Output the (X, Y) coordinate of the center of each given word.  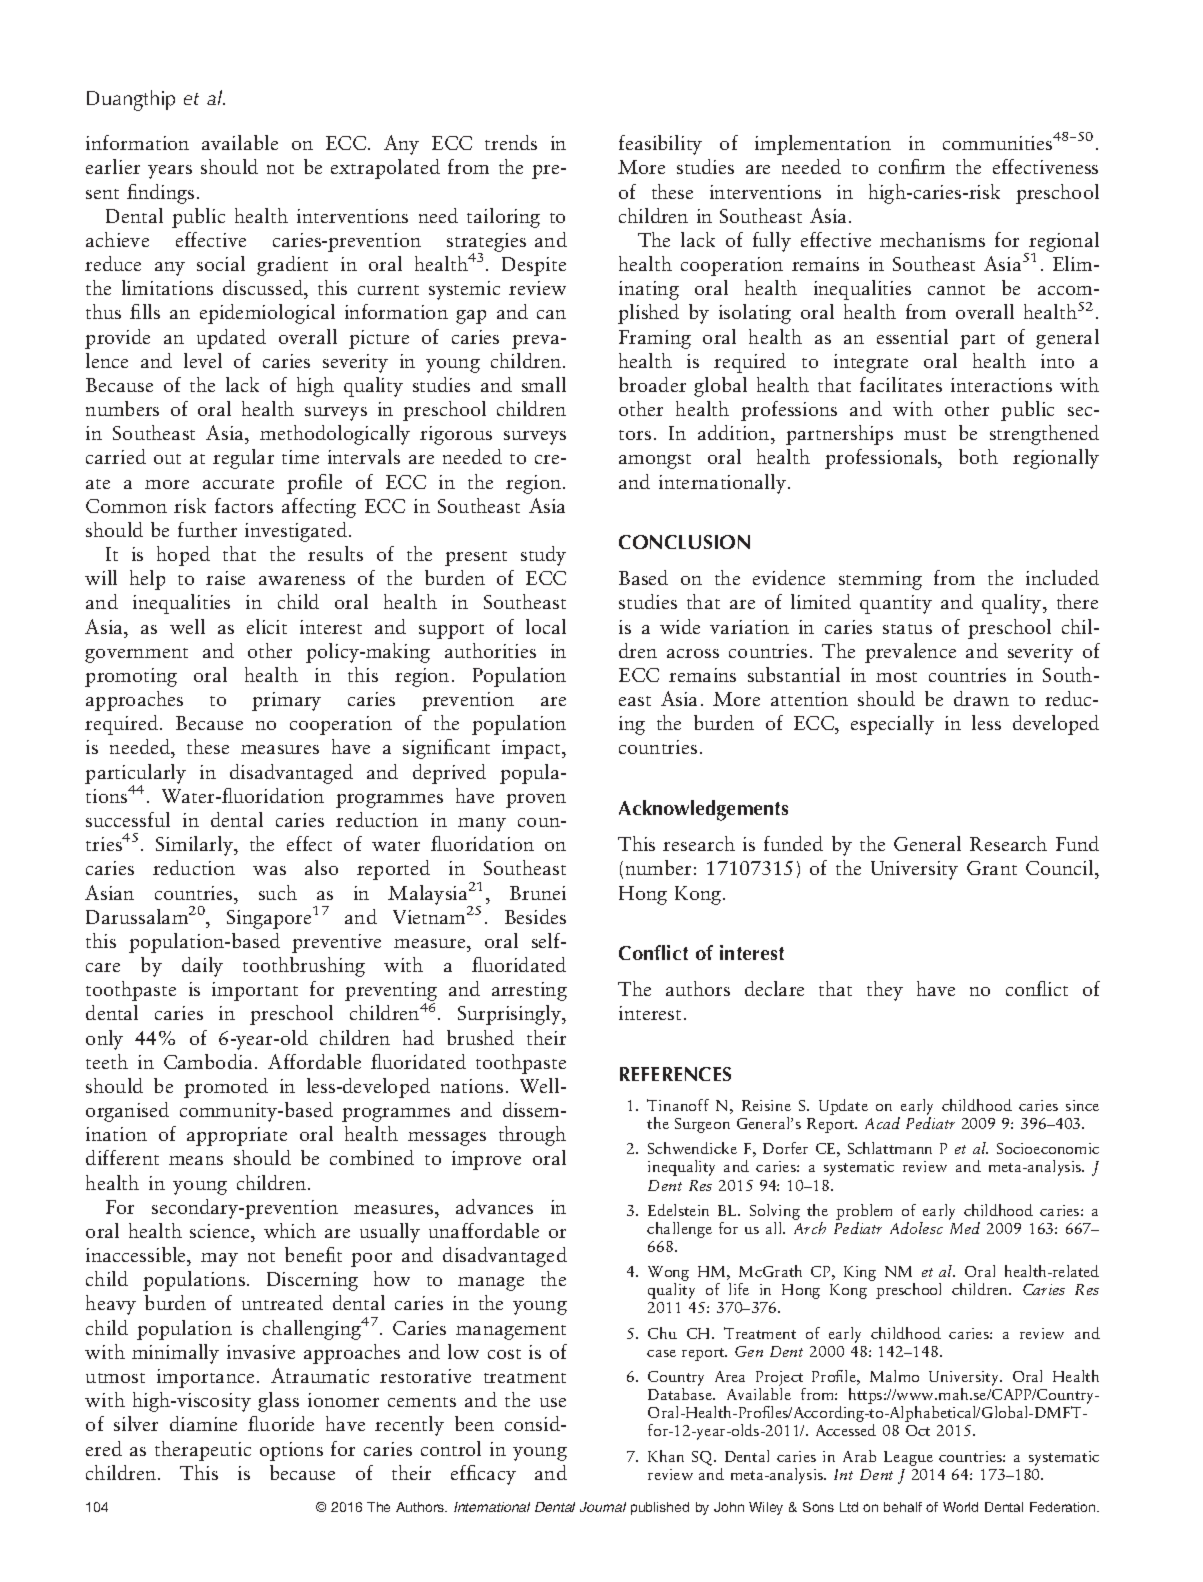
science (221, 1231)
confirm (912, 166)
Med (965, 1228)
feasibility (660, 145)
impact (532, 749)
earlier (113, 166)
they (885, 991)
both (978, 456)
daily (202, 967)
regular (243, 459)
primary (286, 701)
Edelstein (678, 1210)
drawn (981, 698)
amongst (655, 461)
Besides (535, 916)
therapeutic (203, 1451)
